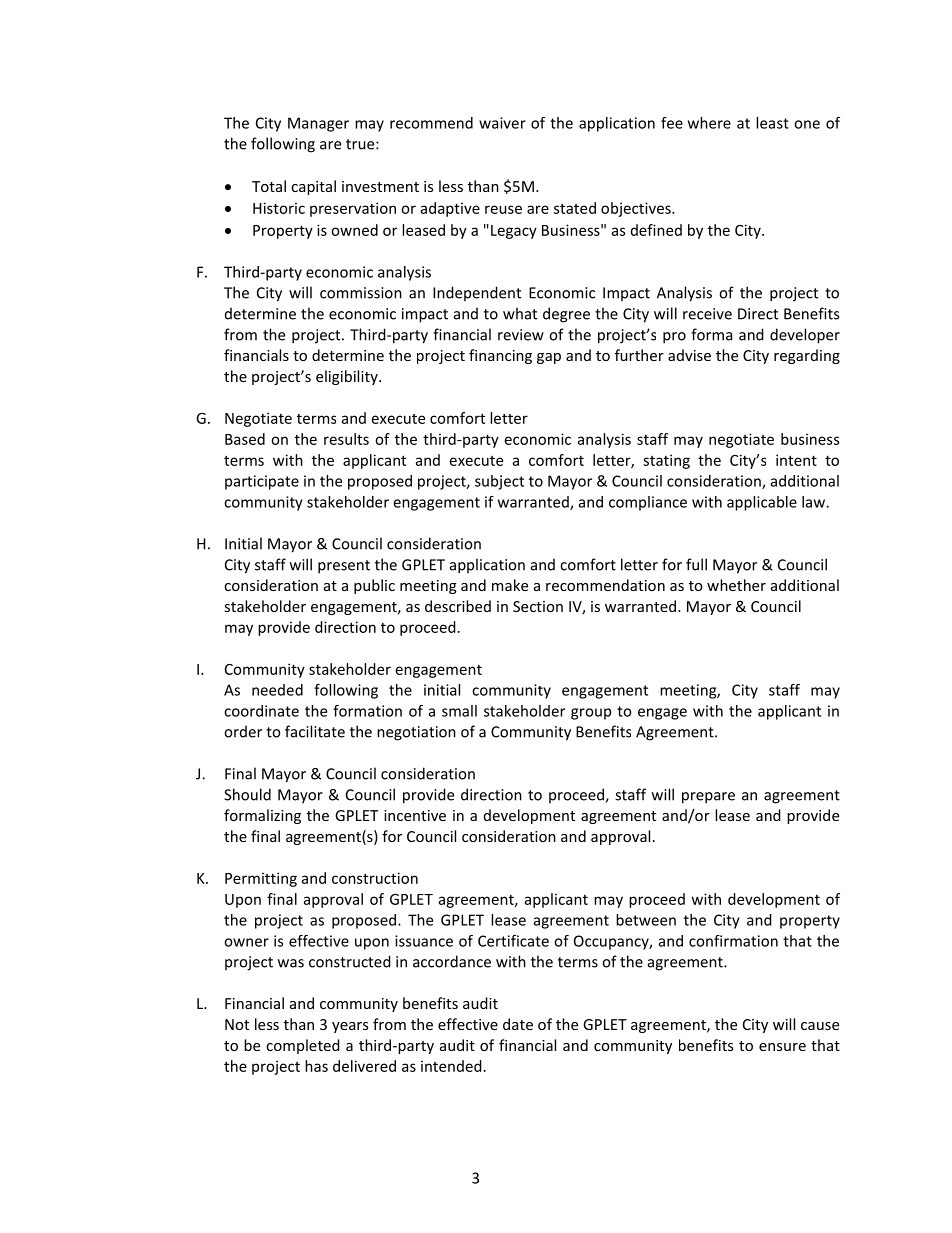  What do you see at coordinates (549, 358) in the screenshot?
I see `gap` at bounding box center [549, 358].
